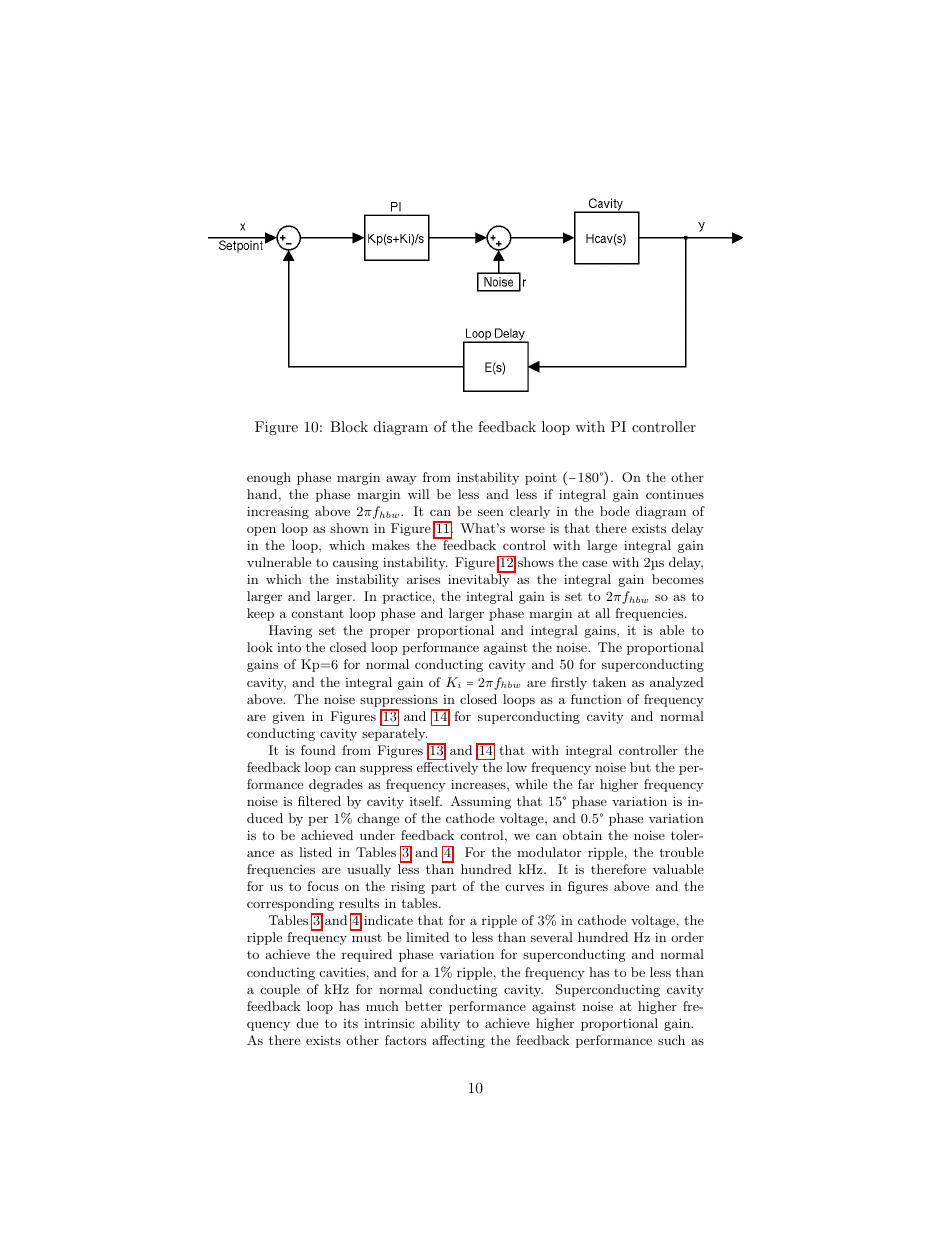 The width and height of the document is (952, 1233). What do you see at coordinates (315, 852) in the document?
I see `listed` at bounding box center [315, 852].
